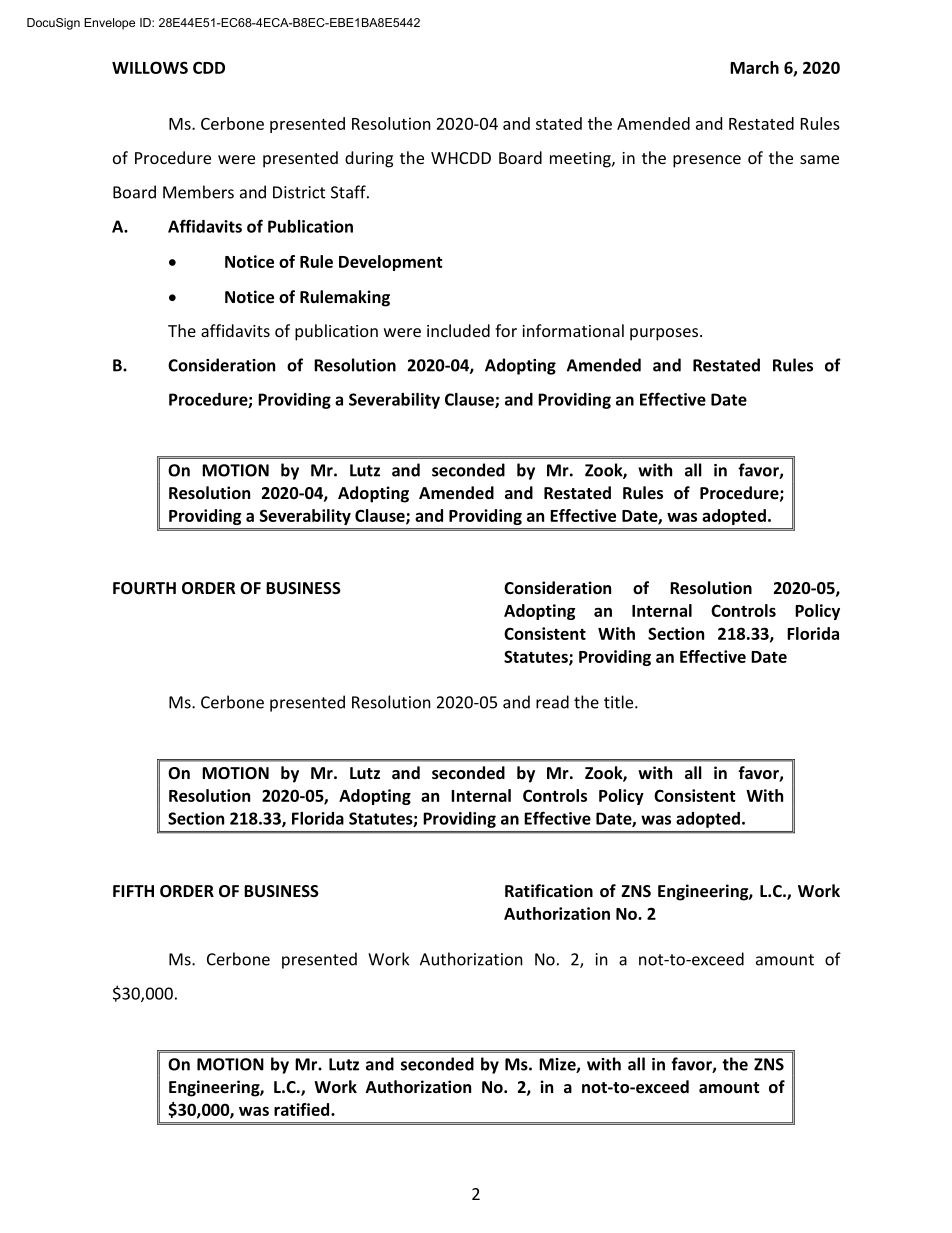  Describe the element at coordinates (552, 702) in the screenshot. I see `read` at that location.
